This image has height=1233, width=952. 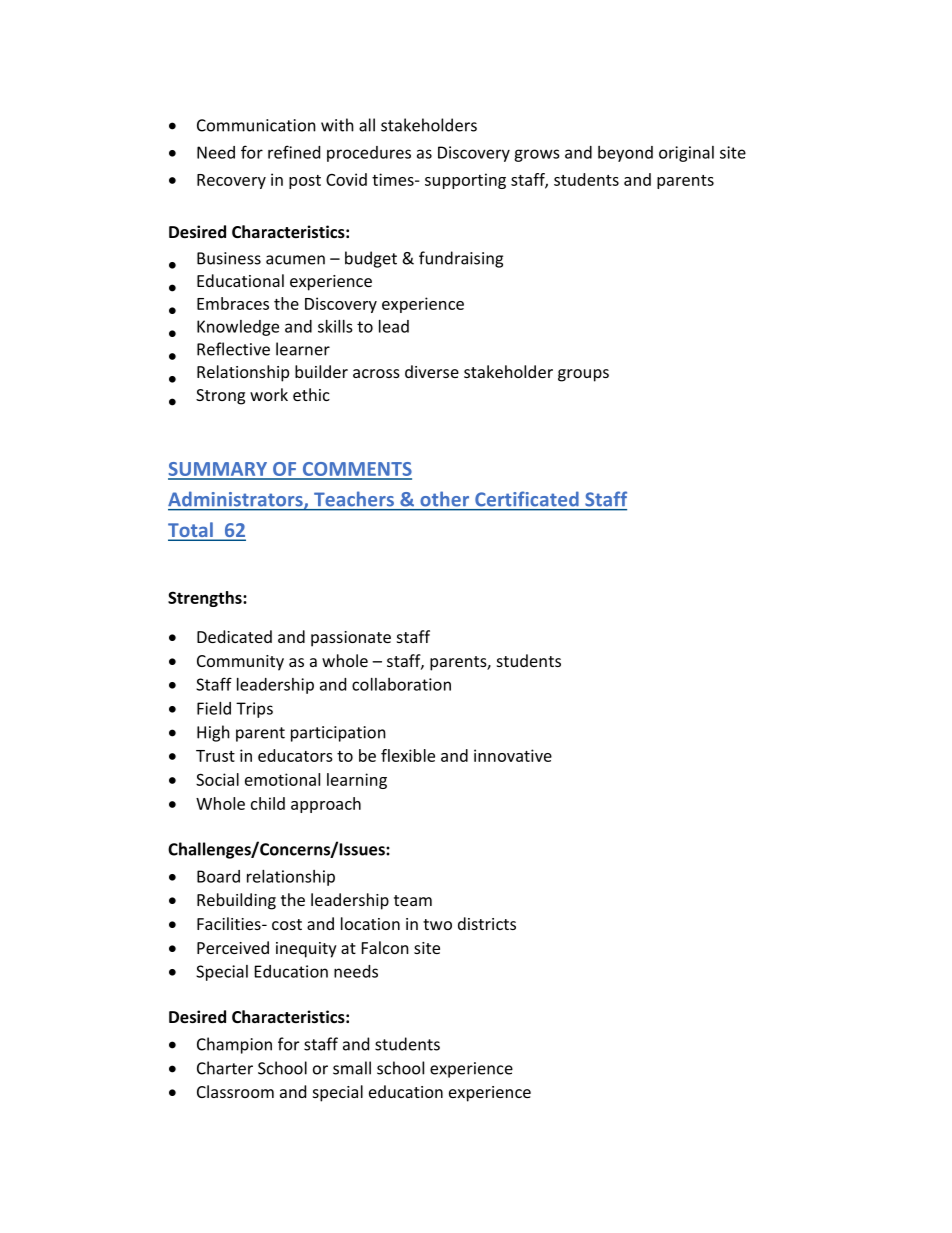 I want to click on groups, so click(x=583, y=375).
